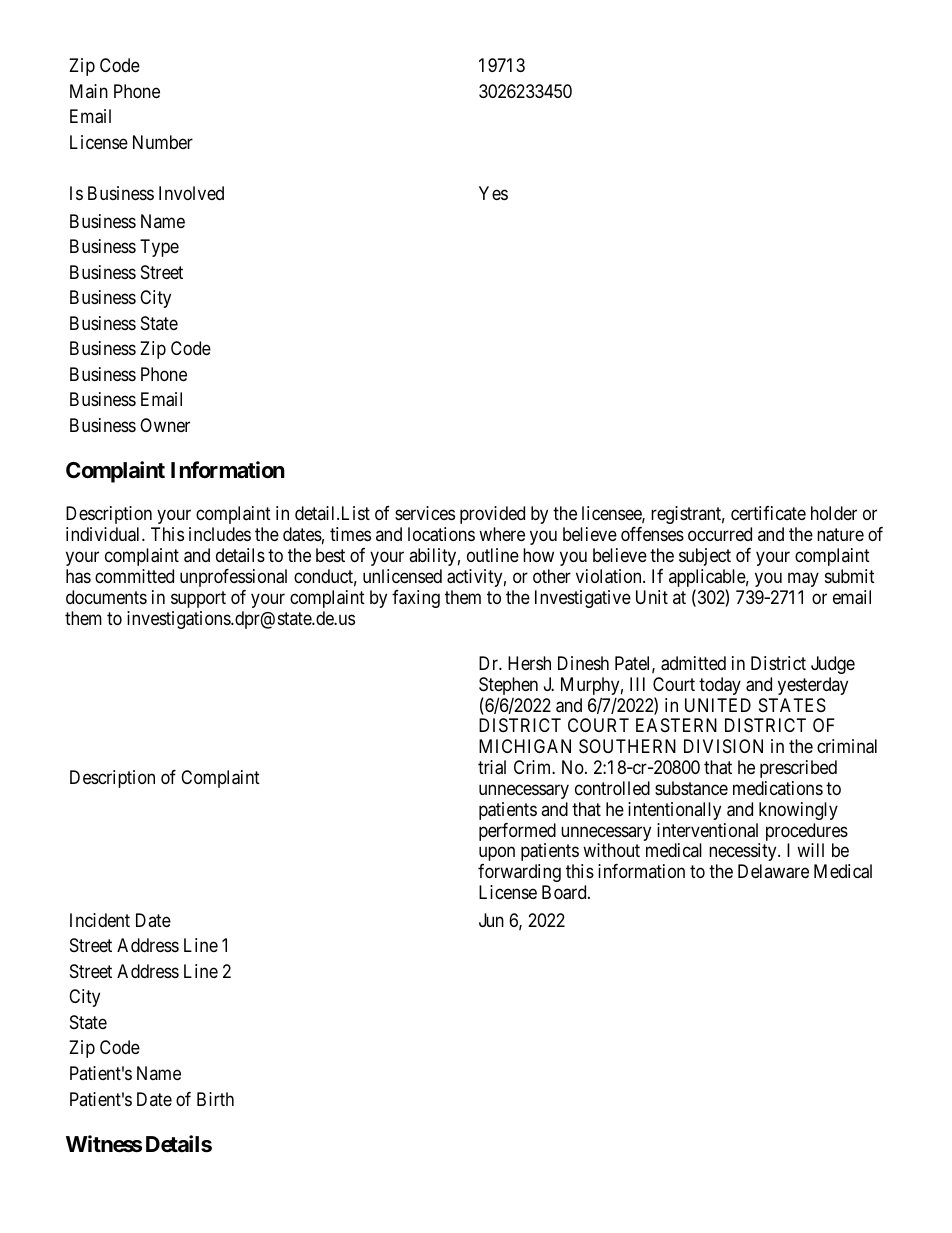 The width and height of the screenshot is (952, 1233). Describe the element at coordinates (198, 599) in the screenshot. I see `support` at that location.
